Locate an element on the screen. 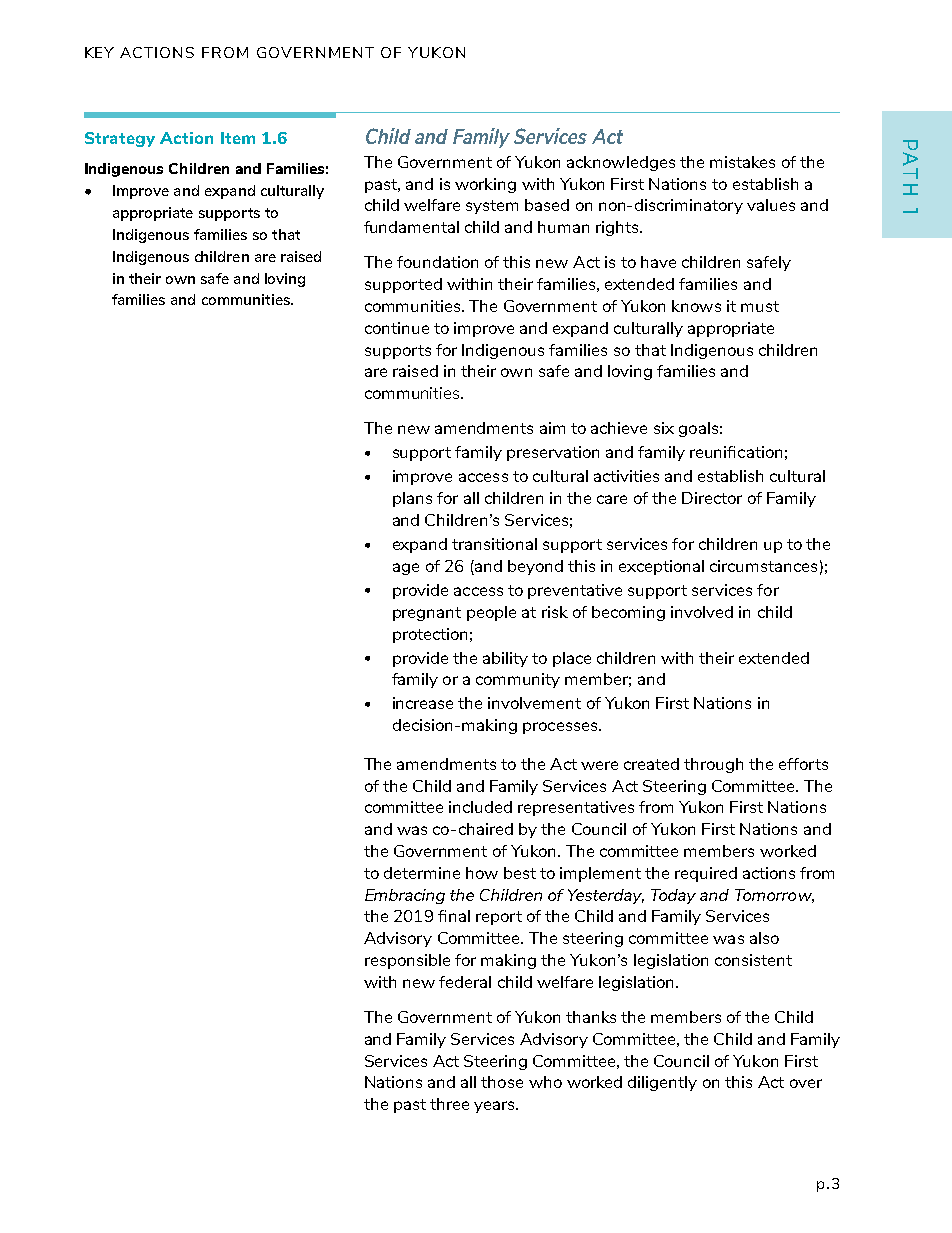  those is located at coordinates (502, 1082).
